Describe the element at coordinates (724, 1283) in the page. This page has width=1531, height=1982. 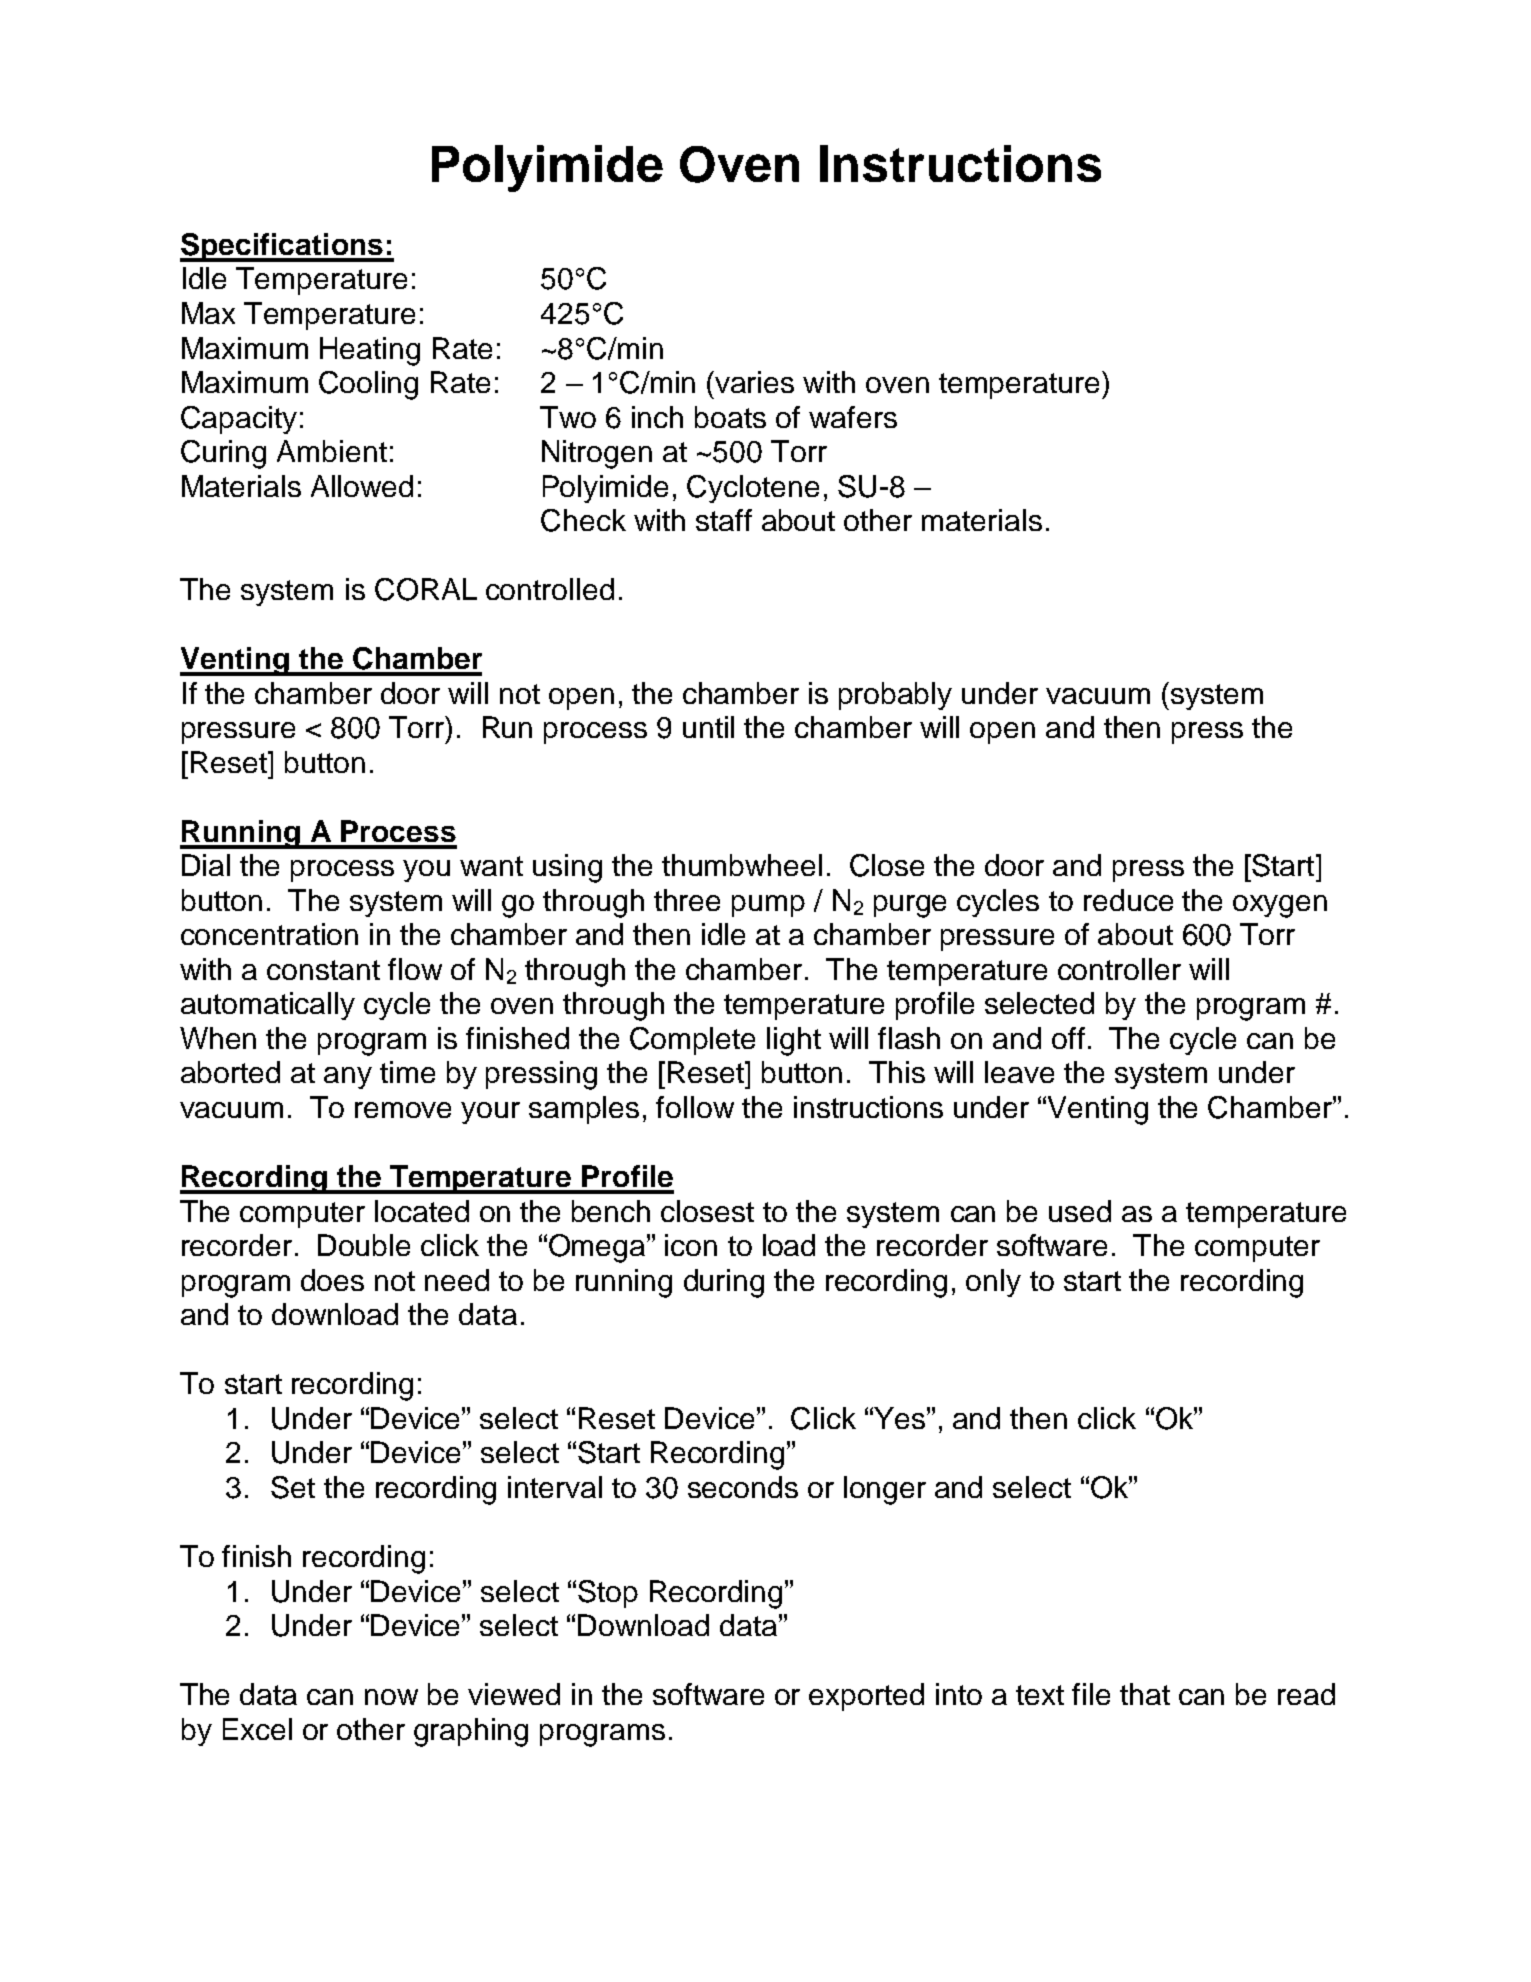
I see `during` at that location.
